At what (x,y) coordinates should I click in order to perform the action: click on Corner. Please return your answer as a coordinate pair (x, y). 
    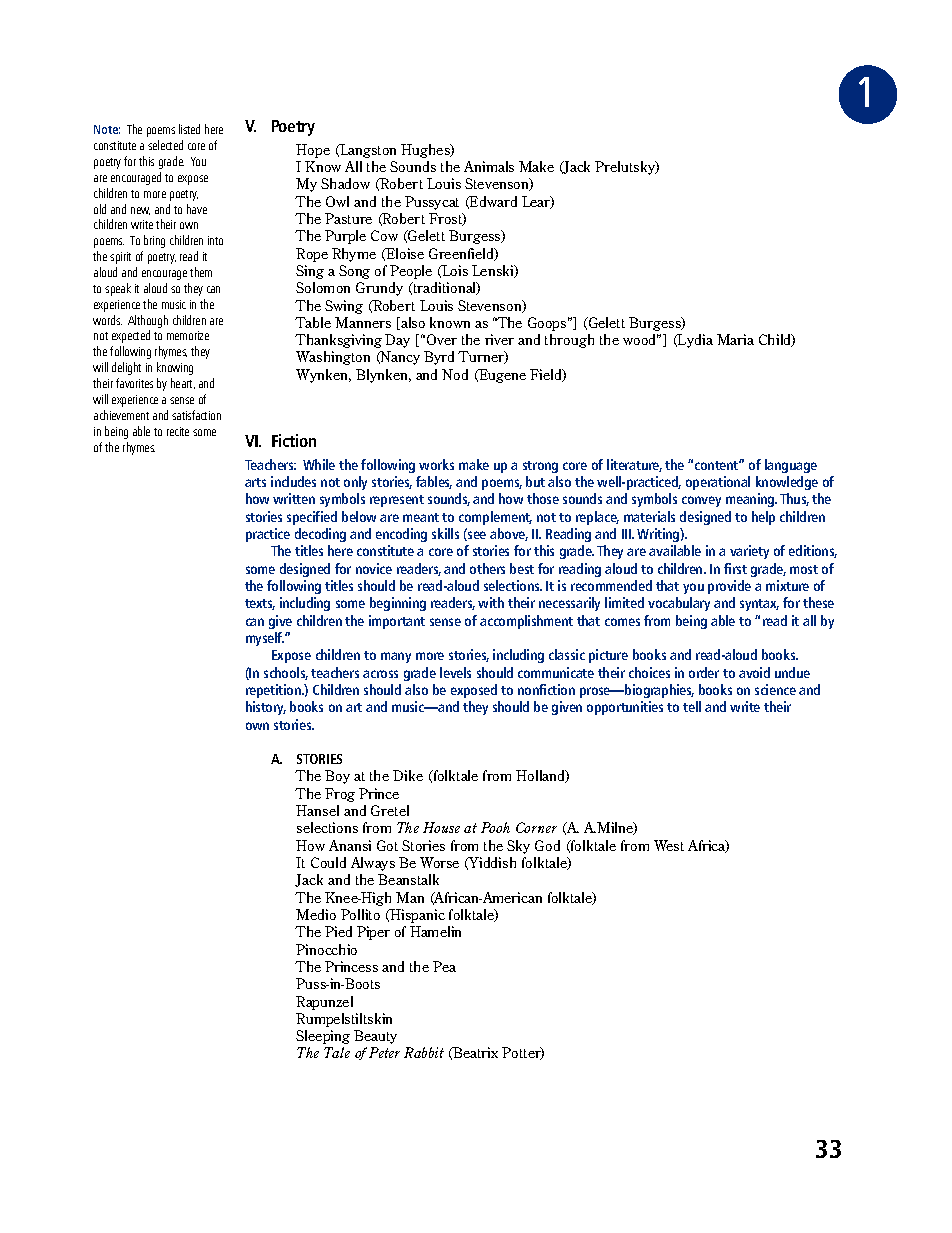
    Looking at the image, I should click on (536, 827).
